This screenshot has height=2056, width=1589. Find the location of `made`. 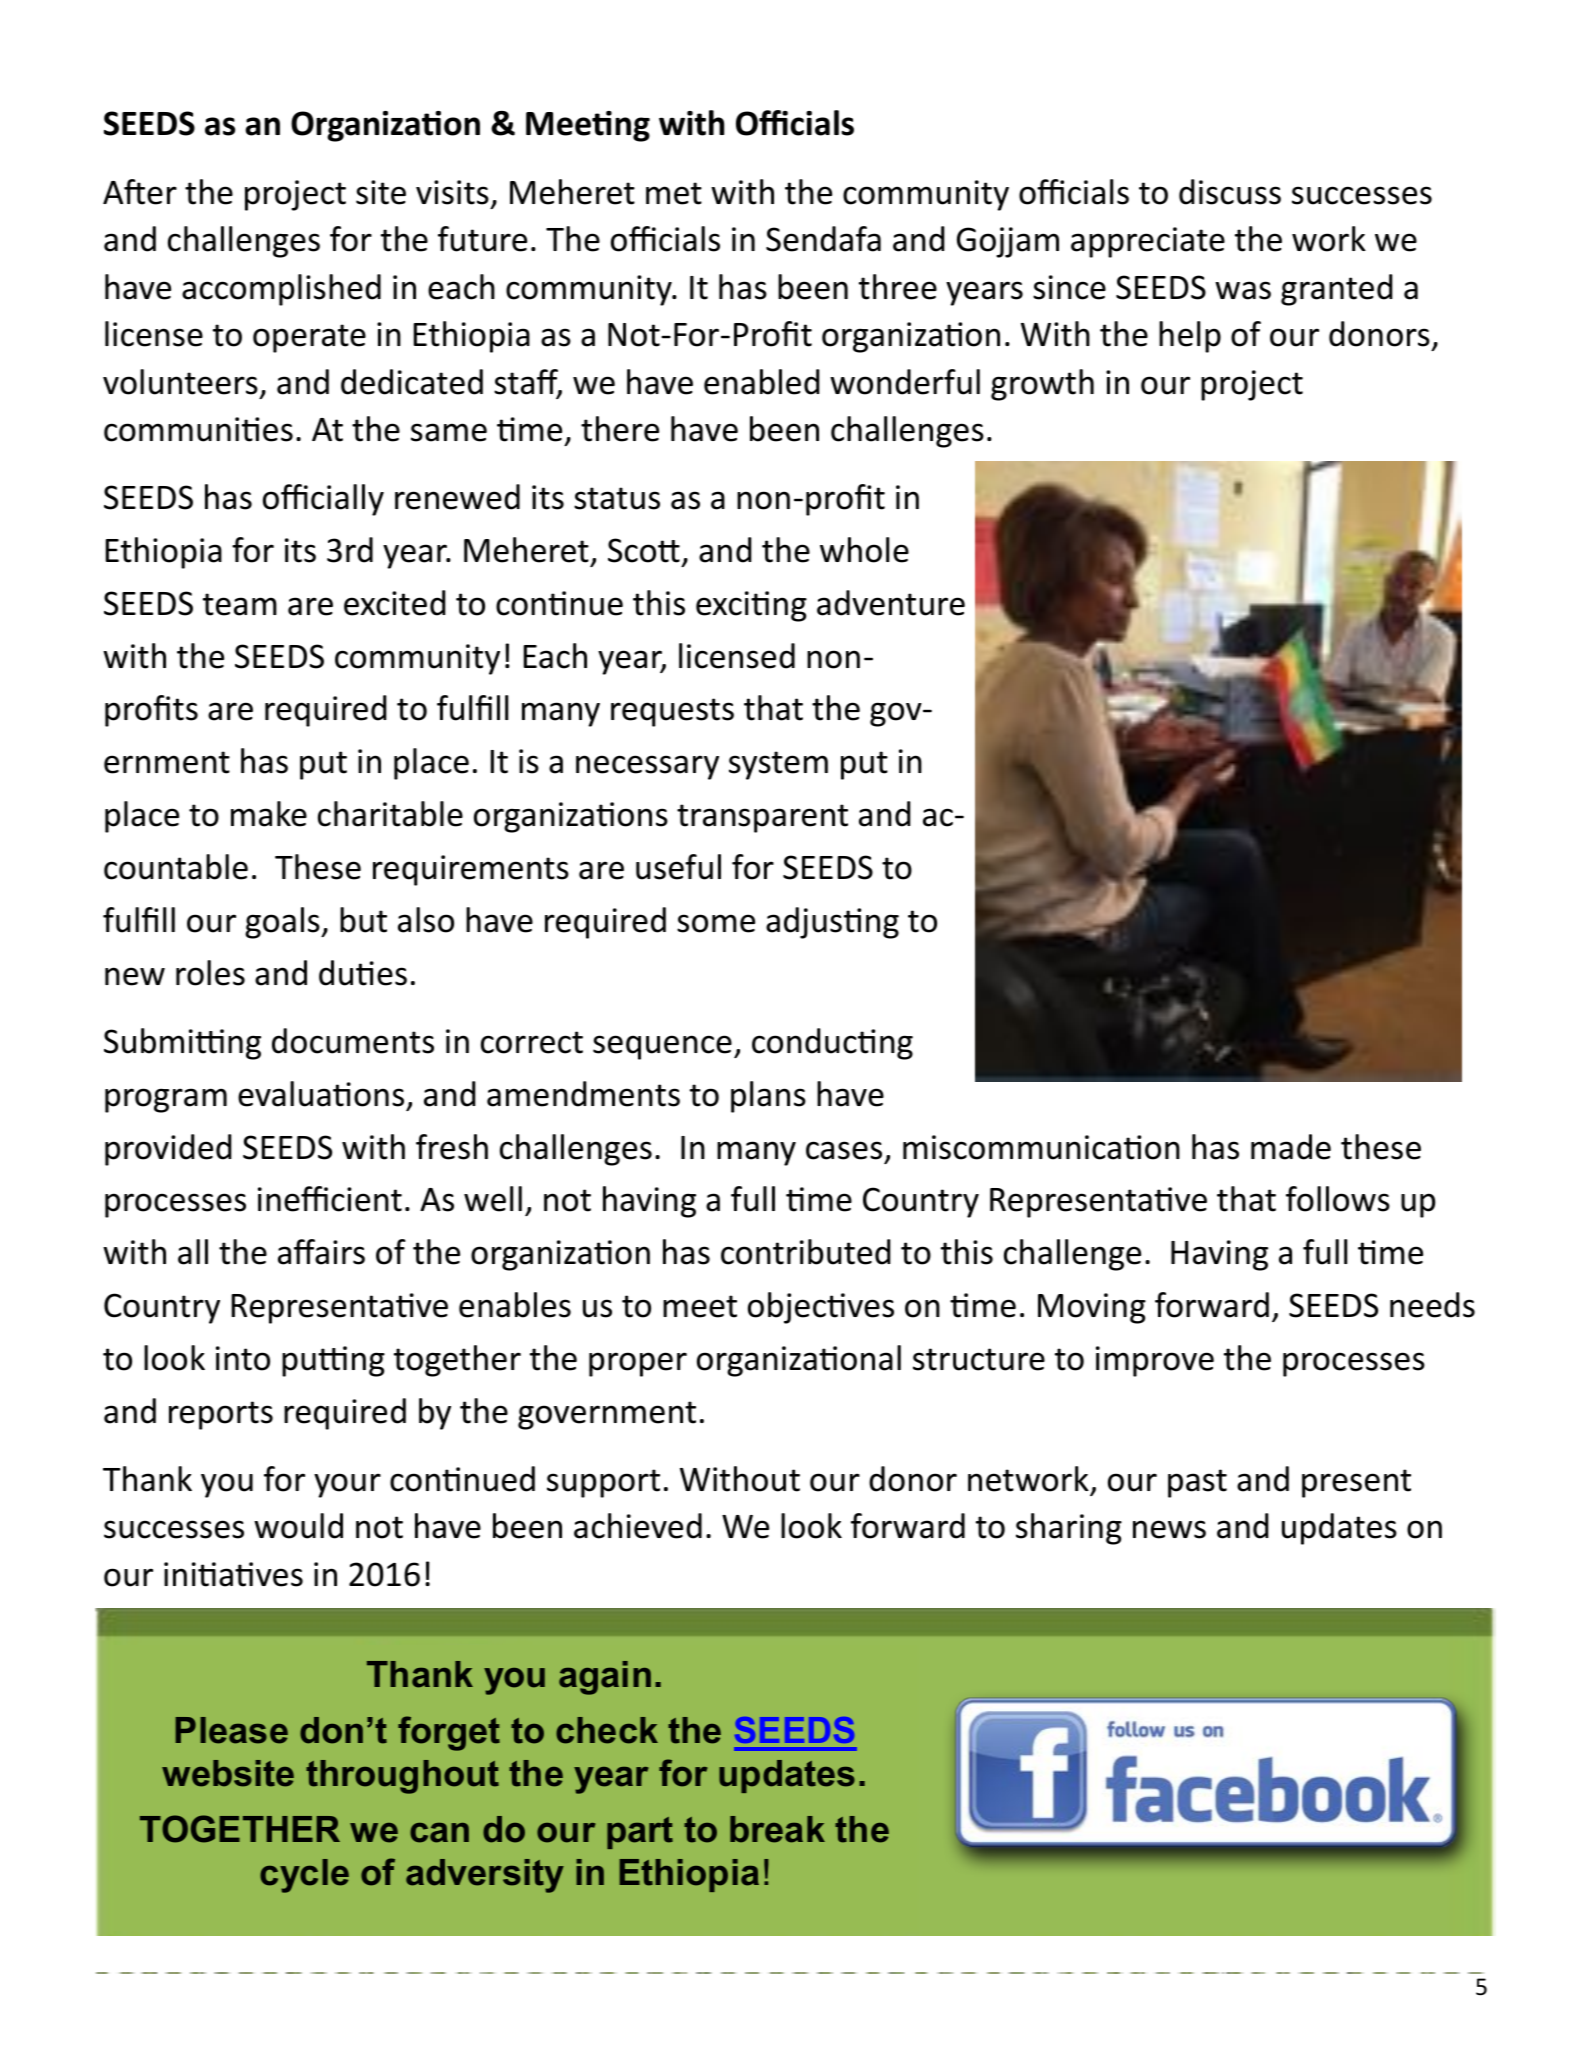

made is located at coordinates (1291, 1147).
